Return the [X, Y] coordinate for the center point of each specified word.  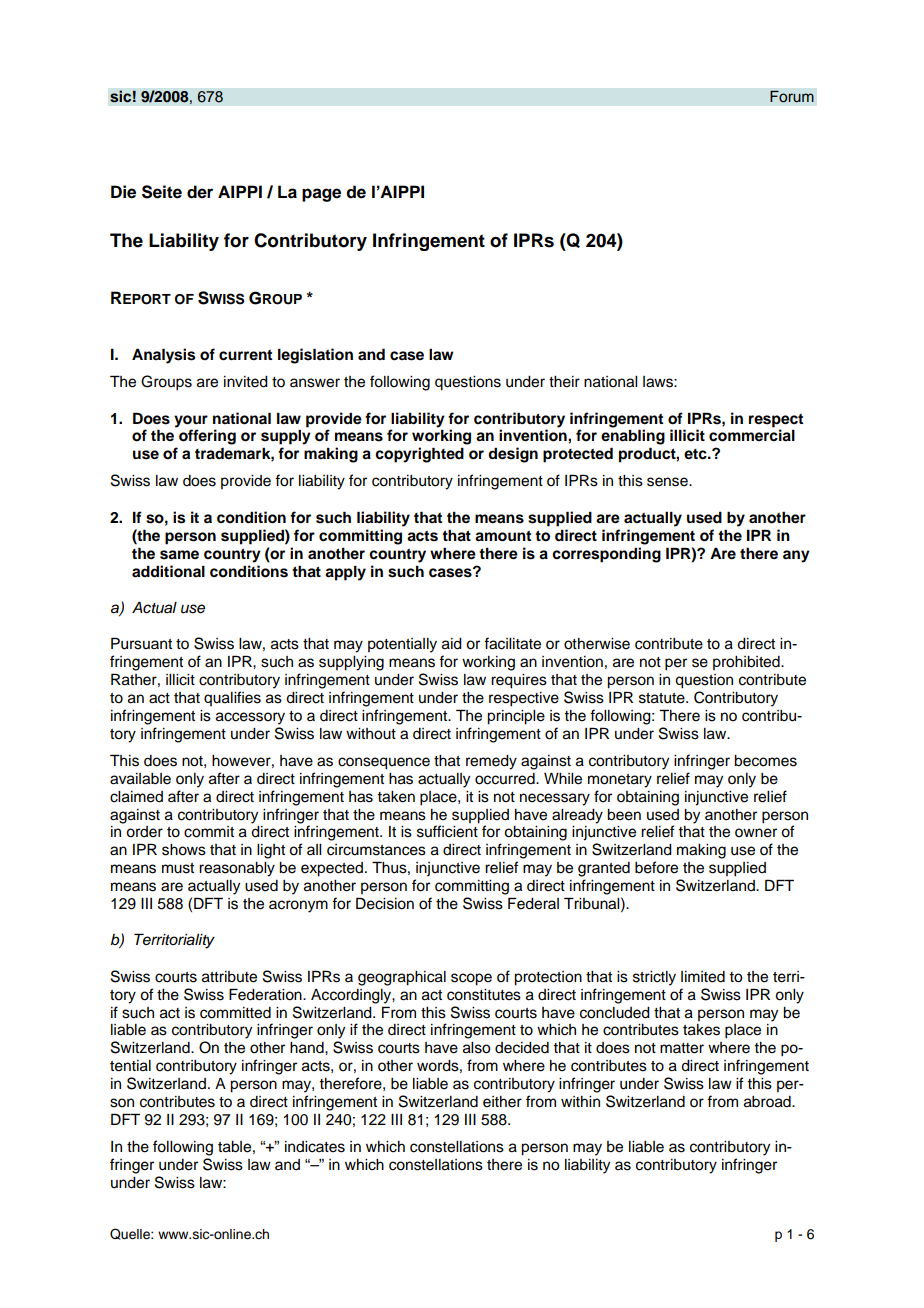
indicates [315, 1147]
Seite [162, 192]
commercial [752, 435]
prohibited [747, 663]
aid [452, 644]
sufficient [447, 831]
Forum [792, 96]
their [564, 382]
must [178, 868]
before [656, 867]
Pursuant [141, 643]
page [321, 195]
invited [246, 382]
